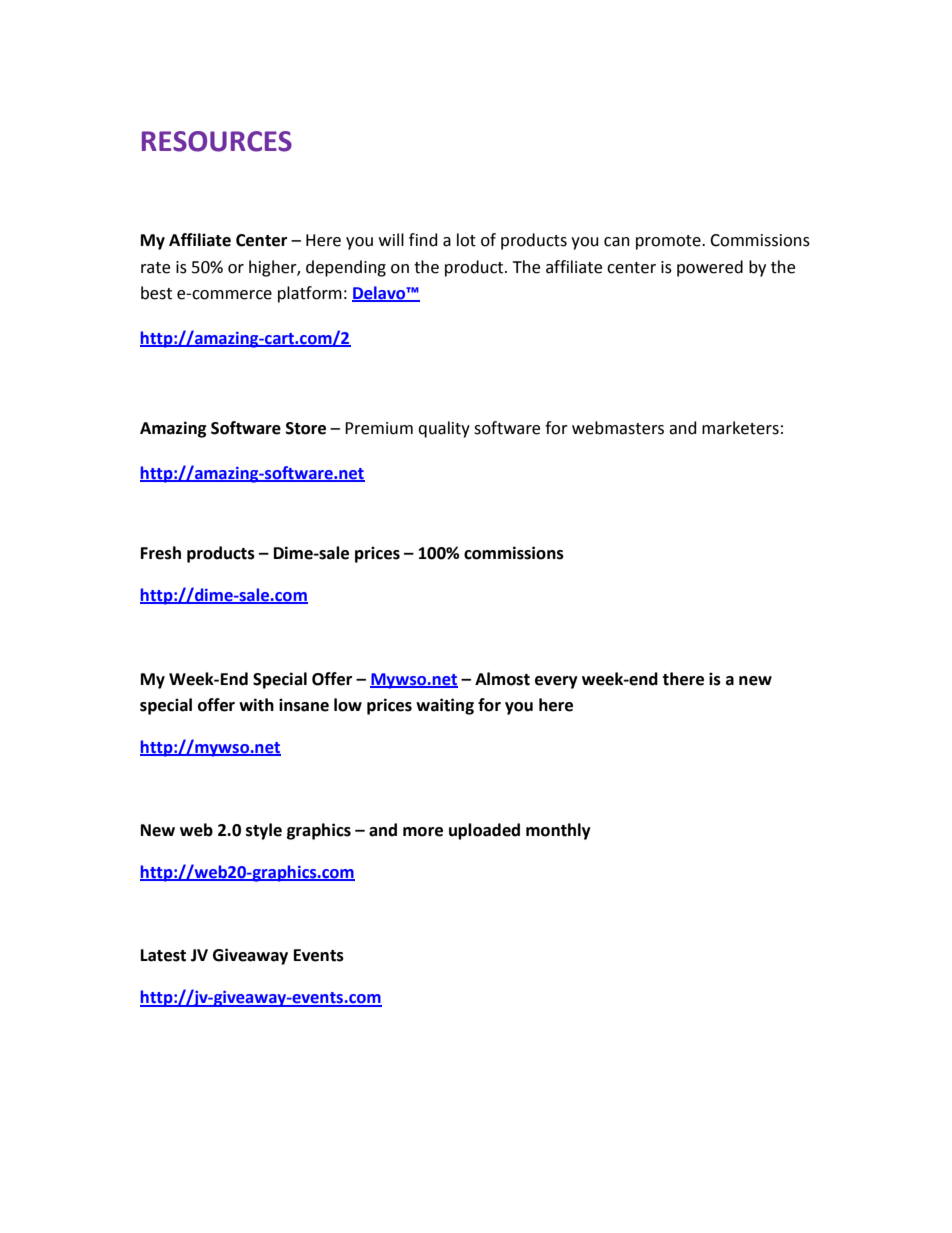  I want to click on monthly, so click(558, 831).
